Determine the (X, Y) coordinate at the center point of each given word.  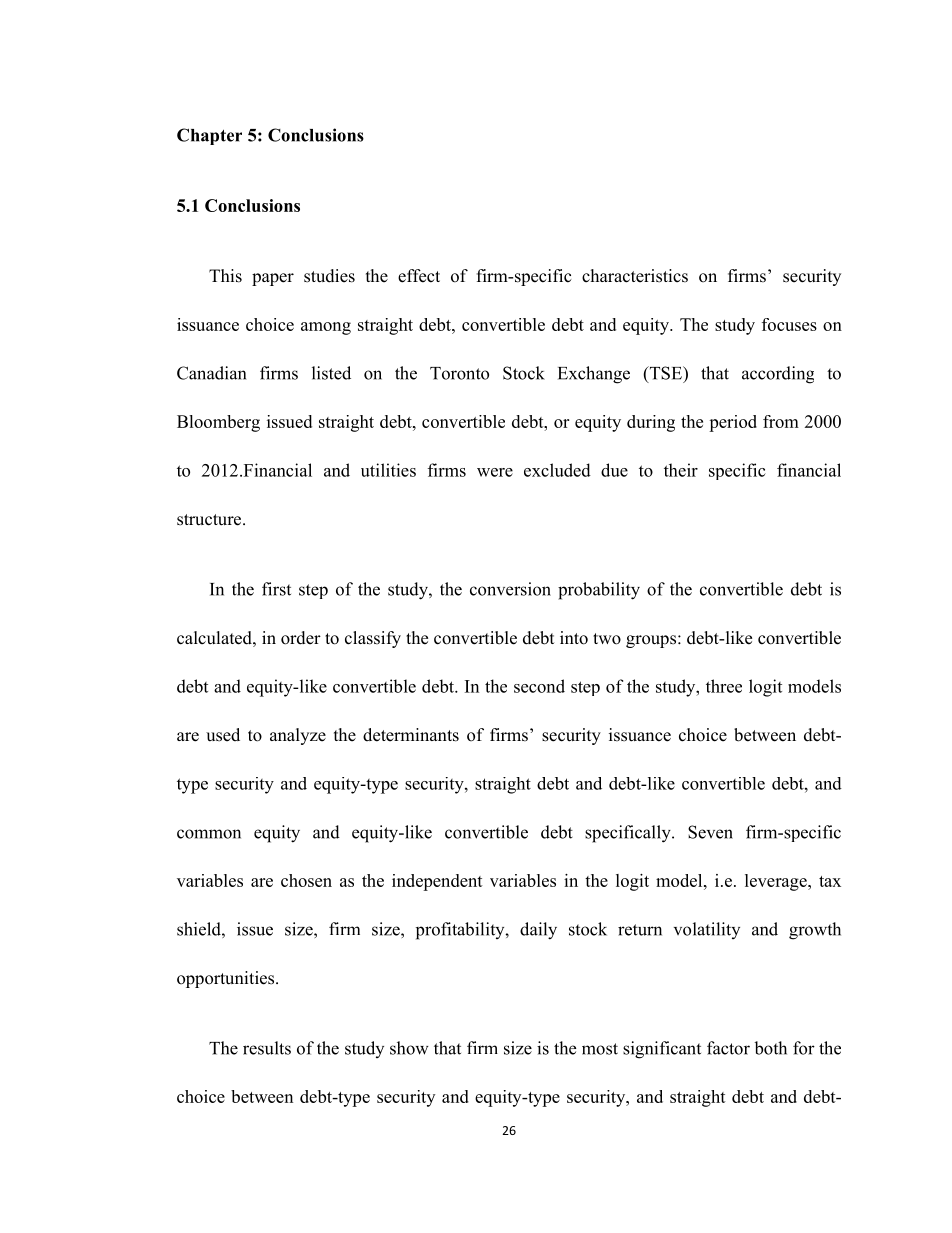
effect (419, 276)
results (267, 1048)
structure (210, 520)
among (326, 328)
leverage (777, 882)
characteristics (635, 276)
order (301, 638)
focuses (789, 324)
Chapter (209, 136)
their (681, 470)
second (539, 686)
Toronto (459, 373)
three (724, 686)
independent (437, 882)
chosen (306, 880)
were (495, 472)
